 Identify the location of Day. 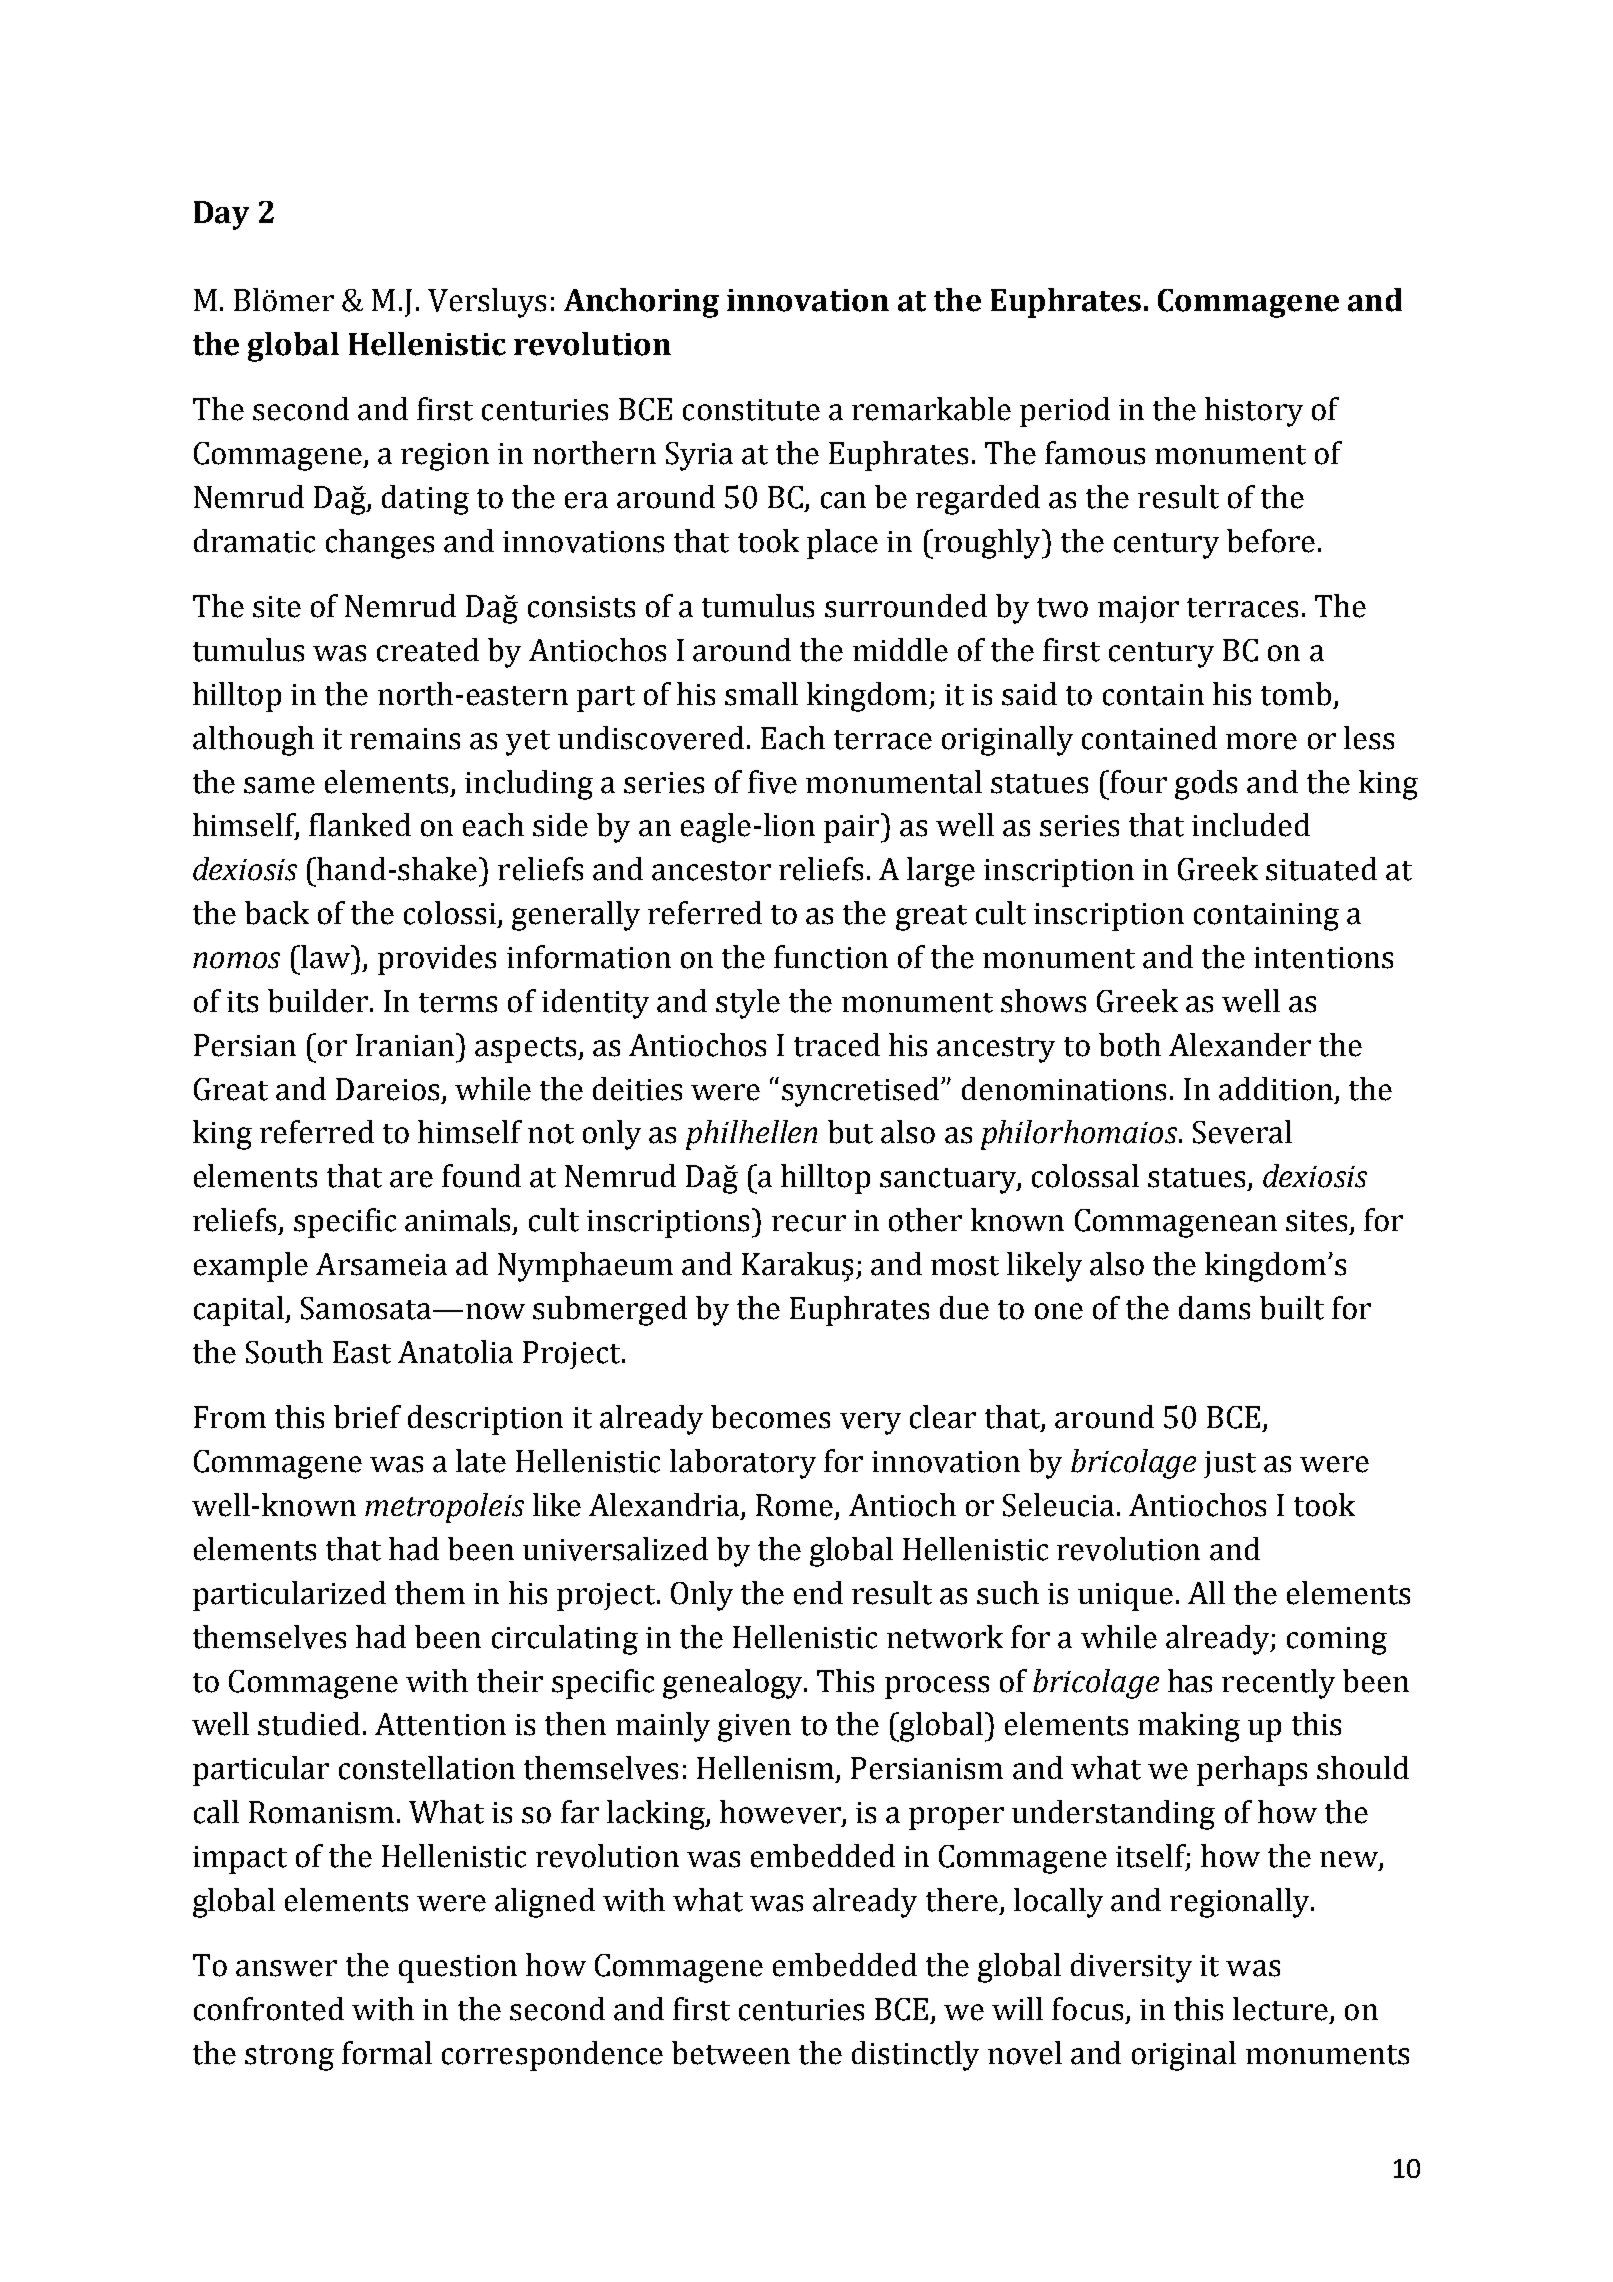
(221, 215).
